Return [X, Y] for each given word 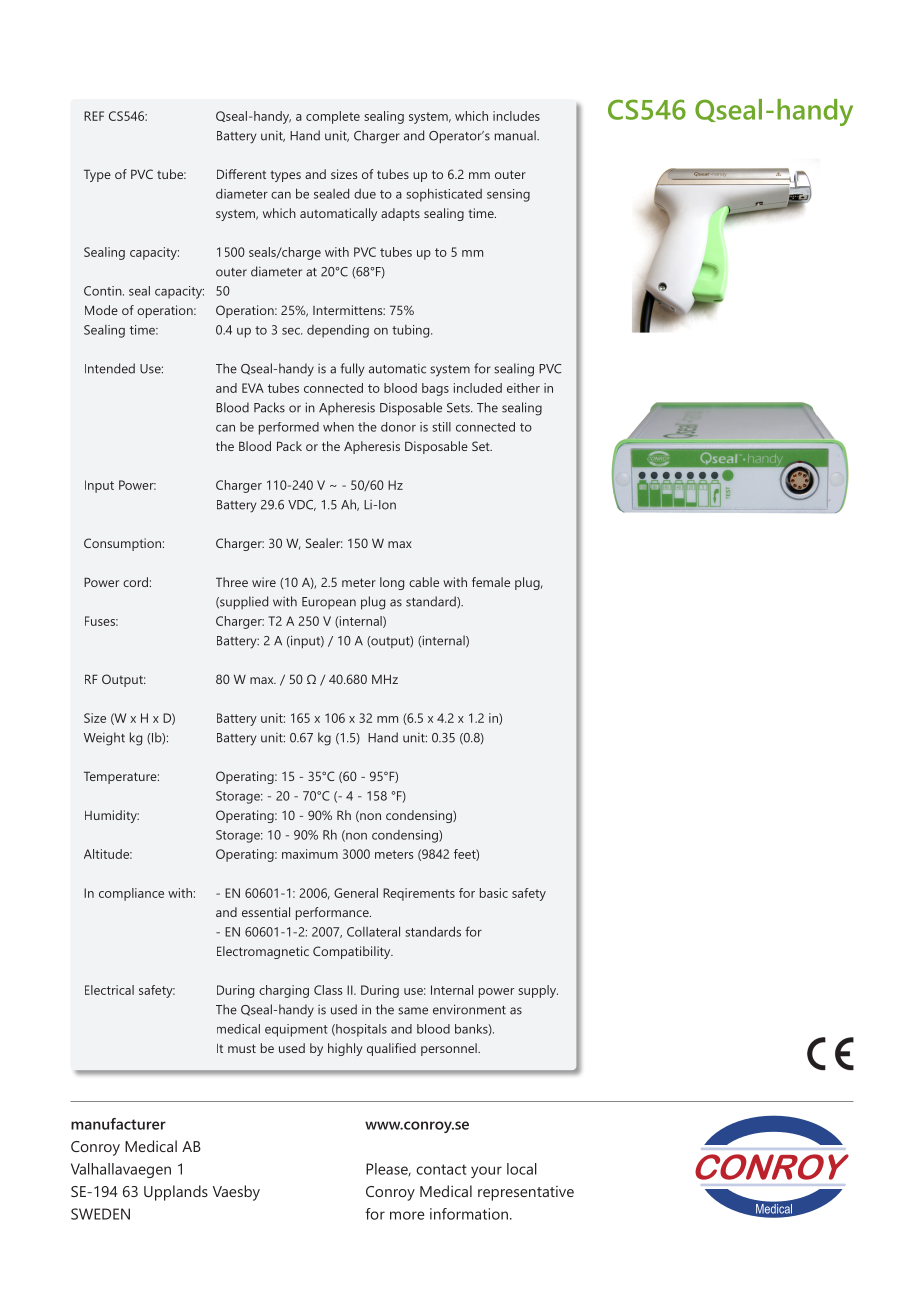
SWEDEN [100, 1214]
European [329, 603]
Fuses [101, 621]
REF [94, 116]
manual [516, 135]
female [491, 582]
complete [333, 117]
